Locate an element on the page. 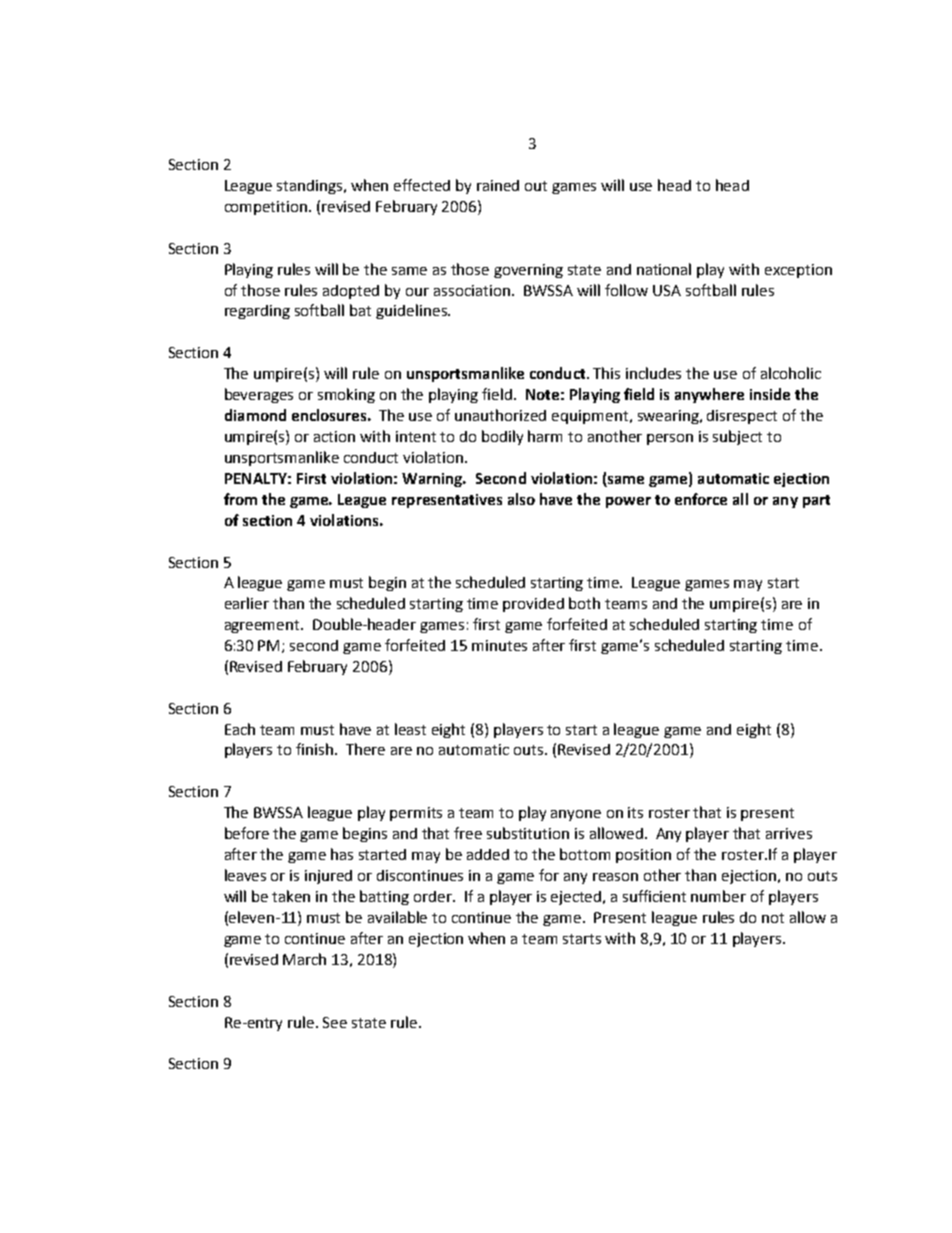  order is located at coordinates (434, 896).
